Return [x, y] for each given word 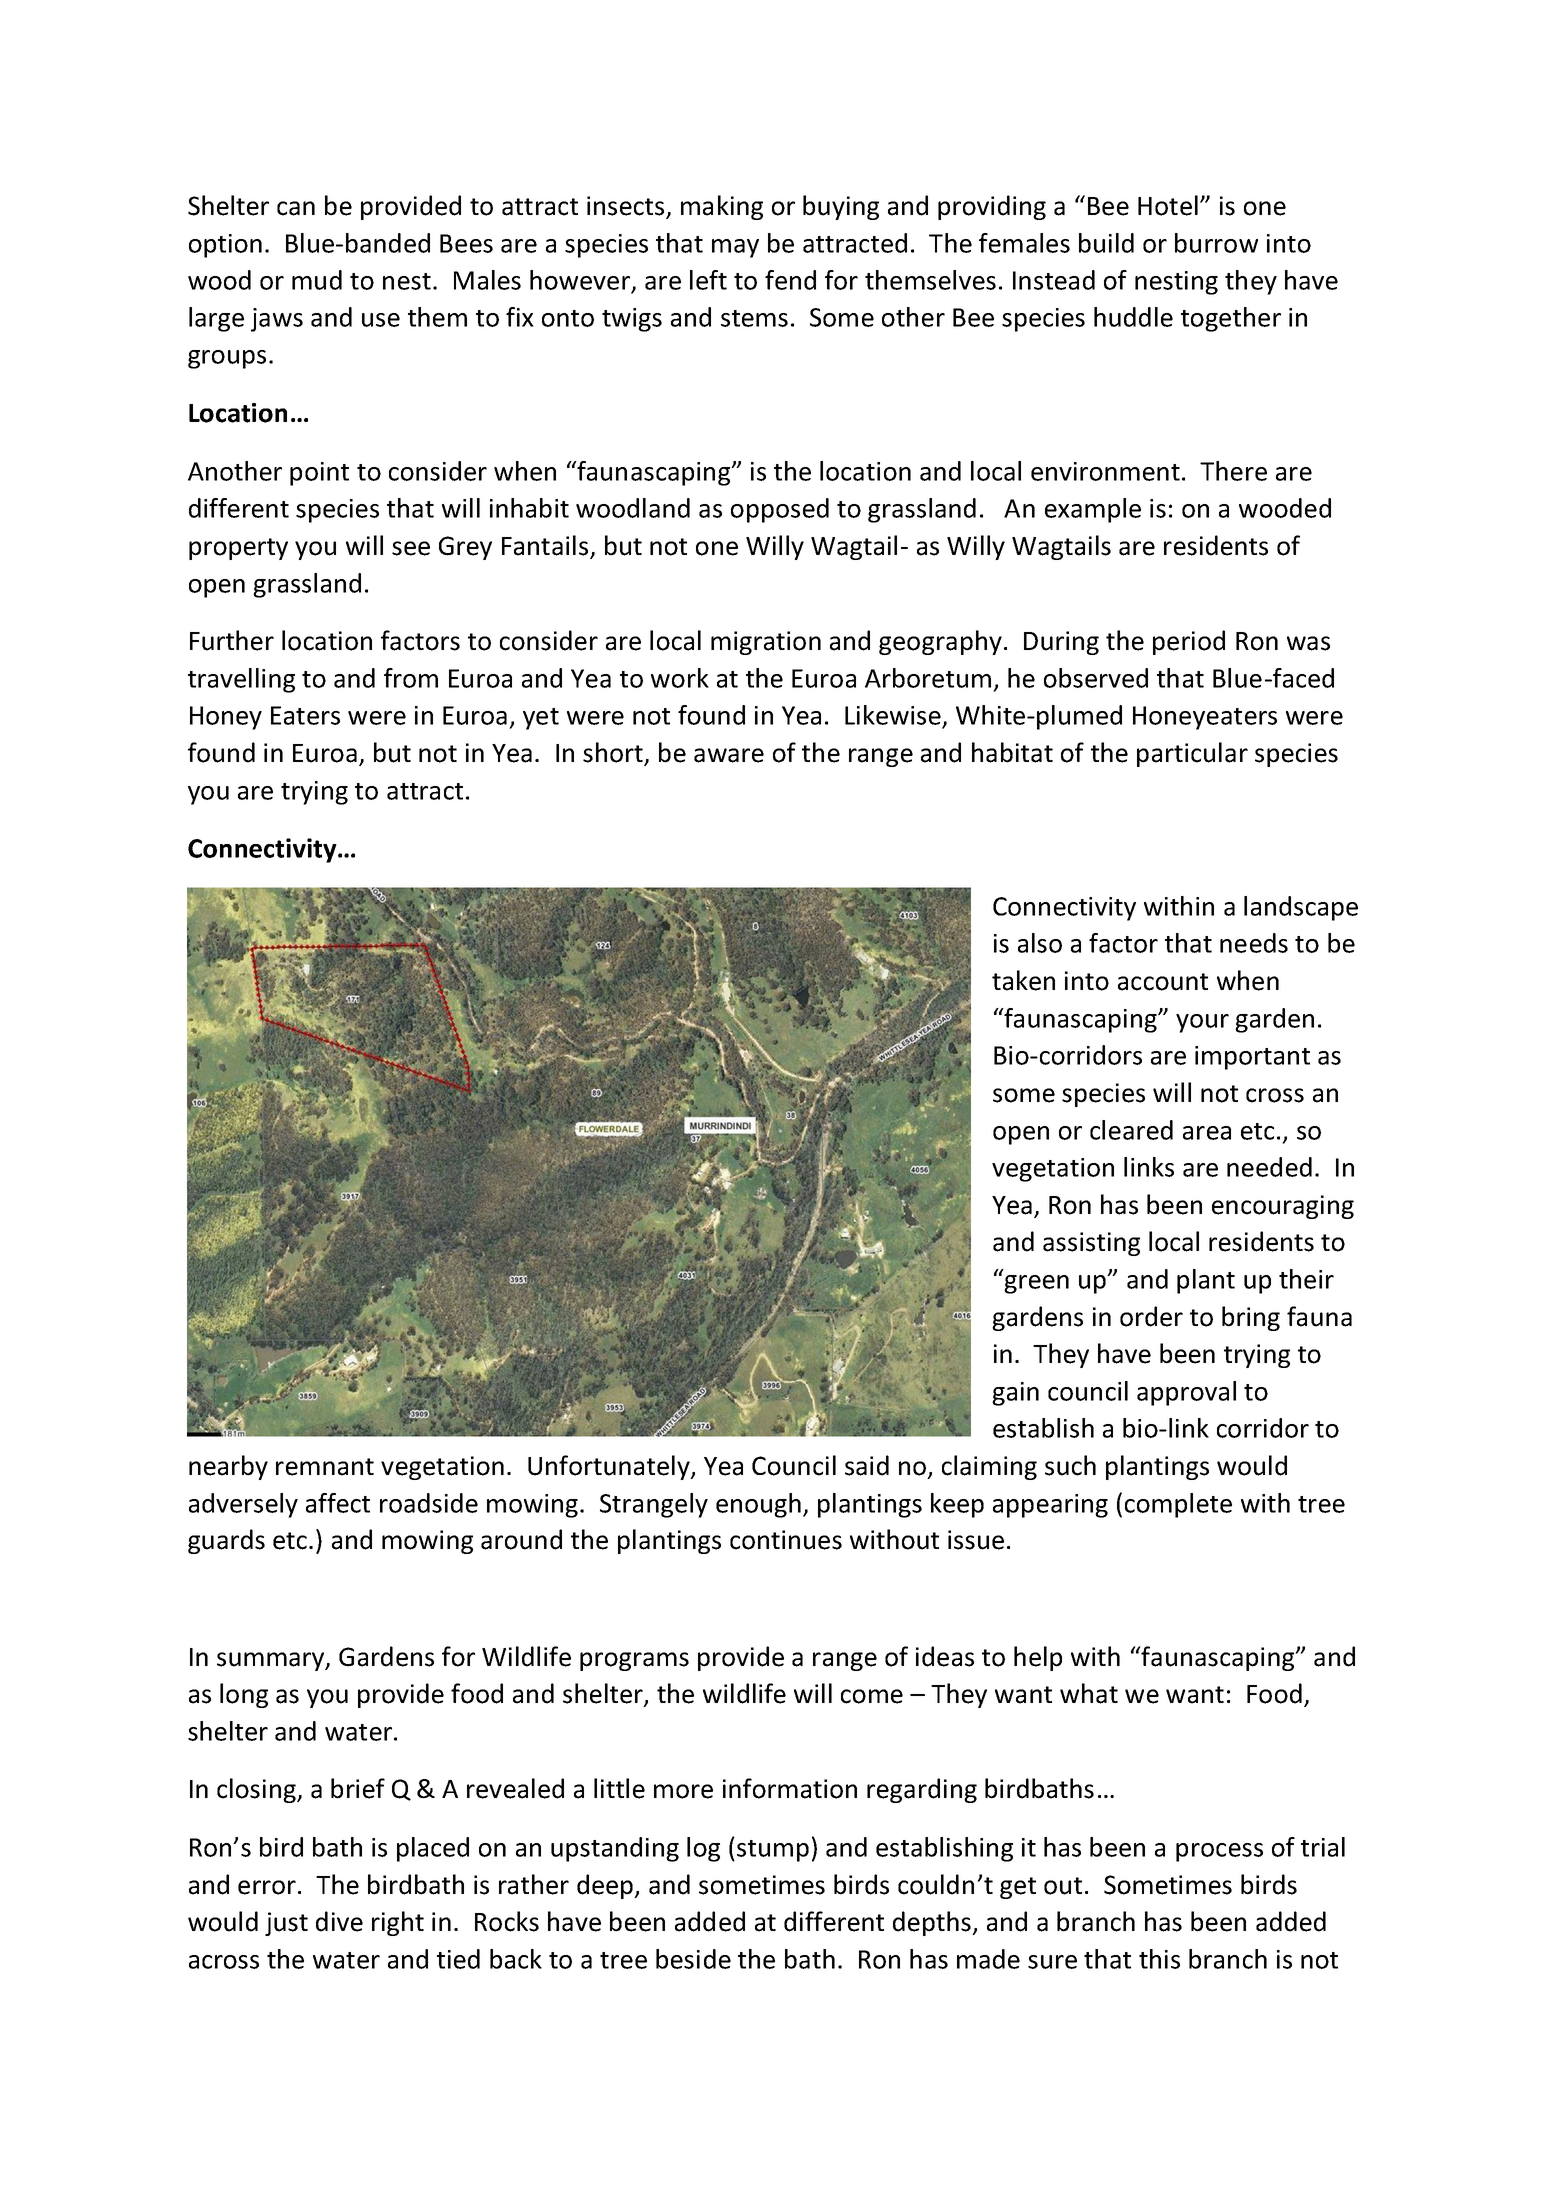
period [1189, 642]
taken [1023, 980]
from [411, 678]
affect [338, 1503]
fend [790, 280]
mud [317, 280]
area [1207, 1133]
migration [766, 643]
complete [1178, 1505]
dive [339, 1921]
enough [758, 1505]
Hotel [1168, 205]
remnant [325, 1467]
